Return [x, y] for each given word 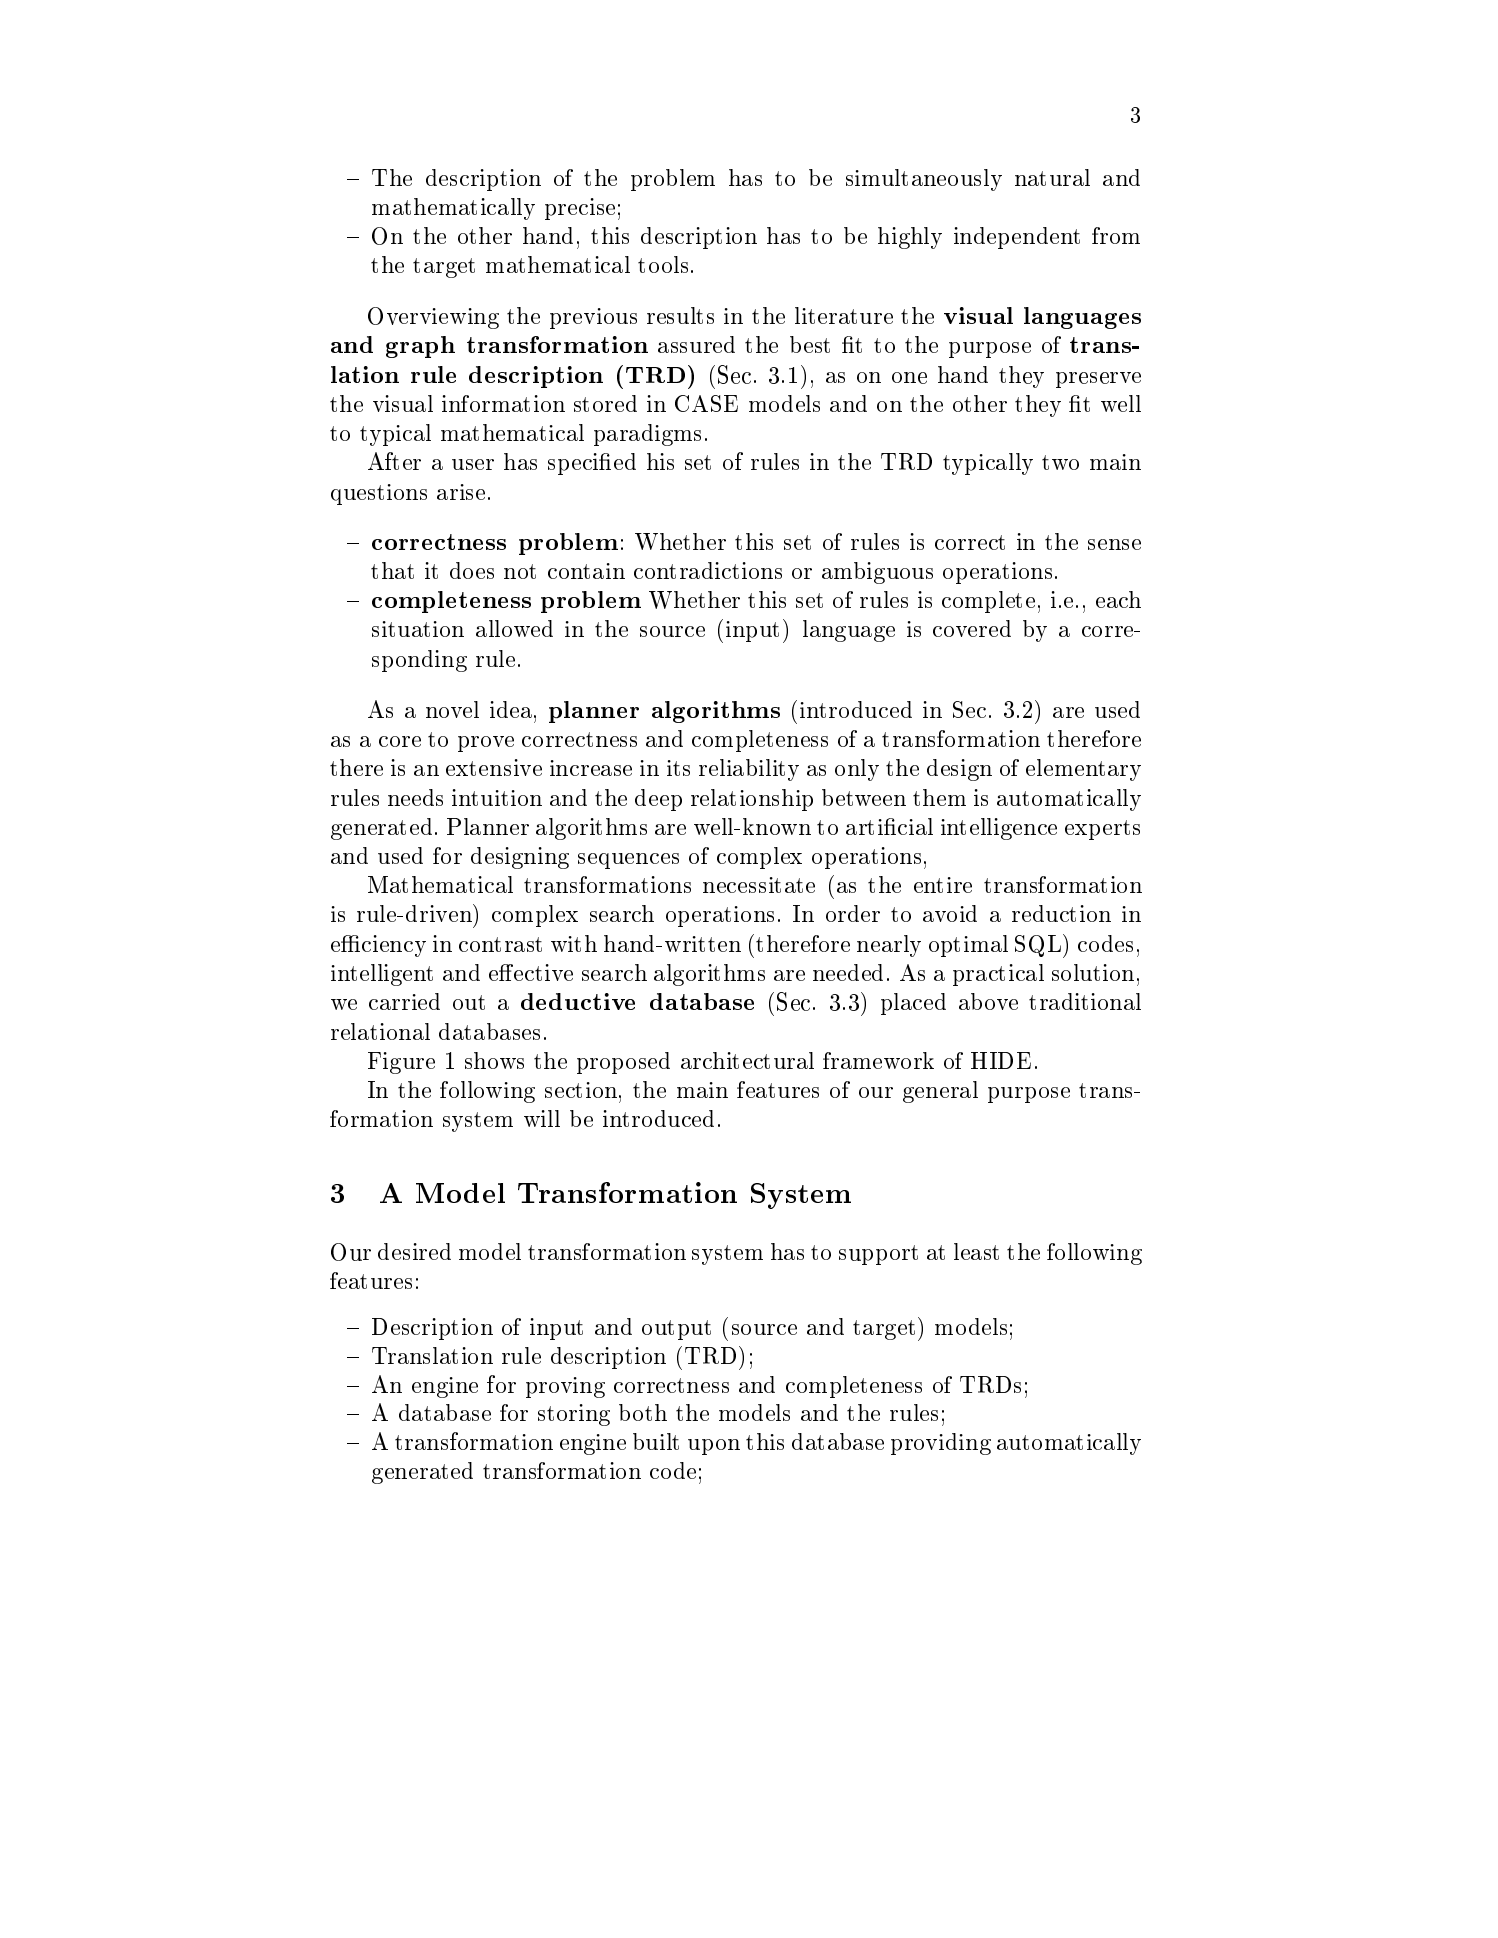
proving [565, 1387]
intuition [497, 797]
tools [663, 264]
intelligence [999, 829]
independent [1017, 238]
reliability [749, 770]
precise [580, 209]
